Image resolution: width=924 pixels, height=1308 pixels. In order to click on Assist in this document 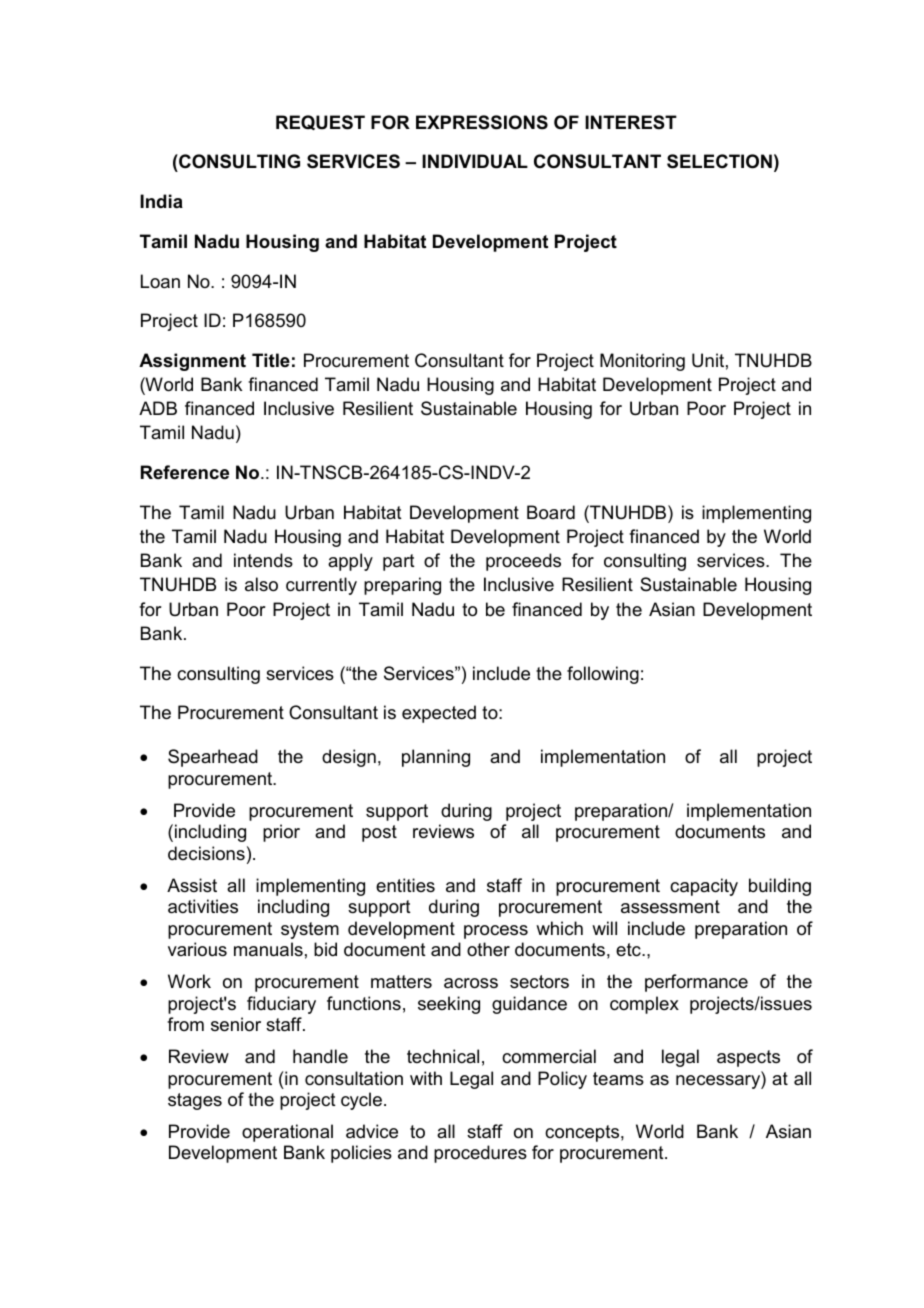, I will do `click(192, 885)`.
